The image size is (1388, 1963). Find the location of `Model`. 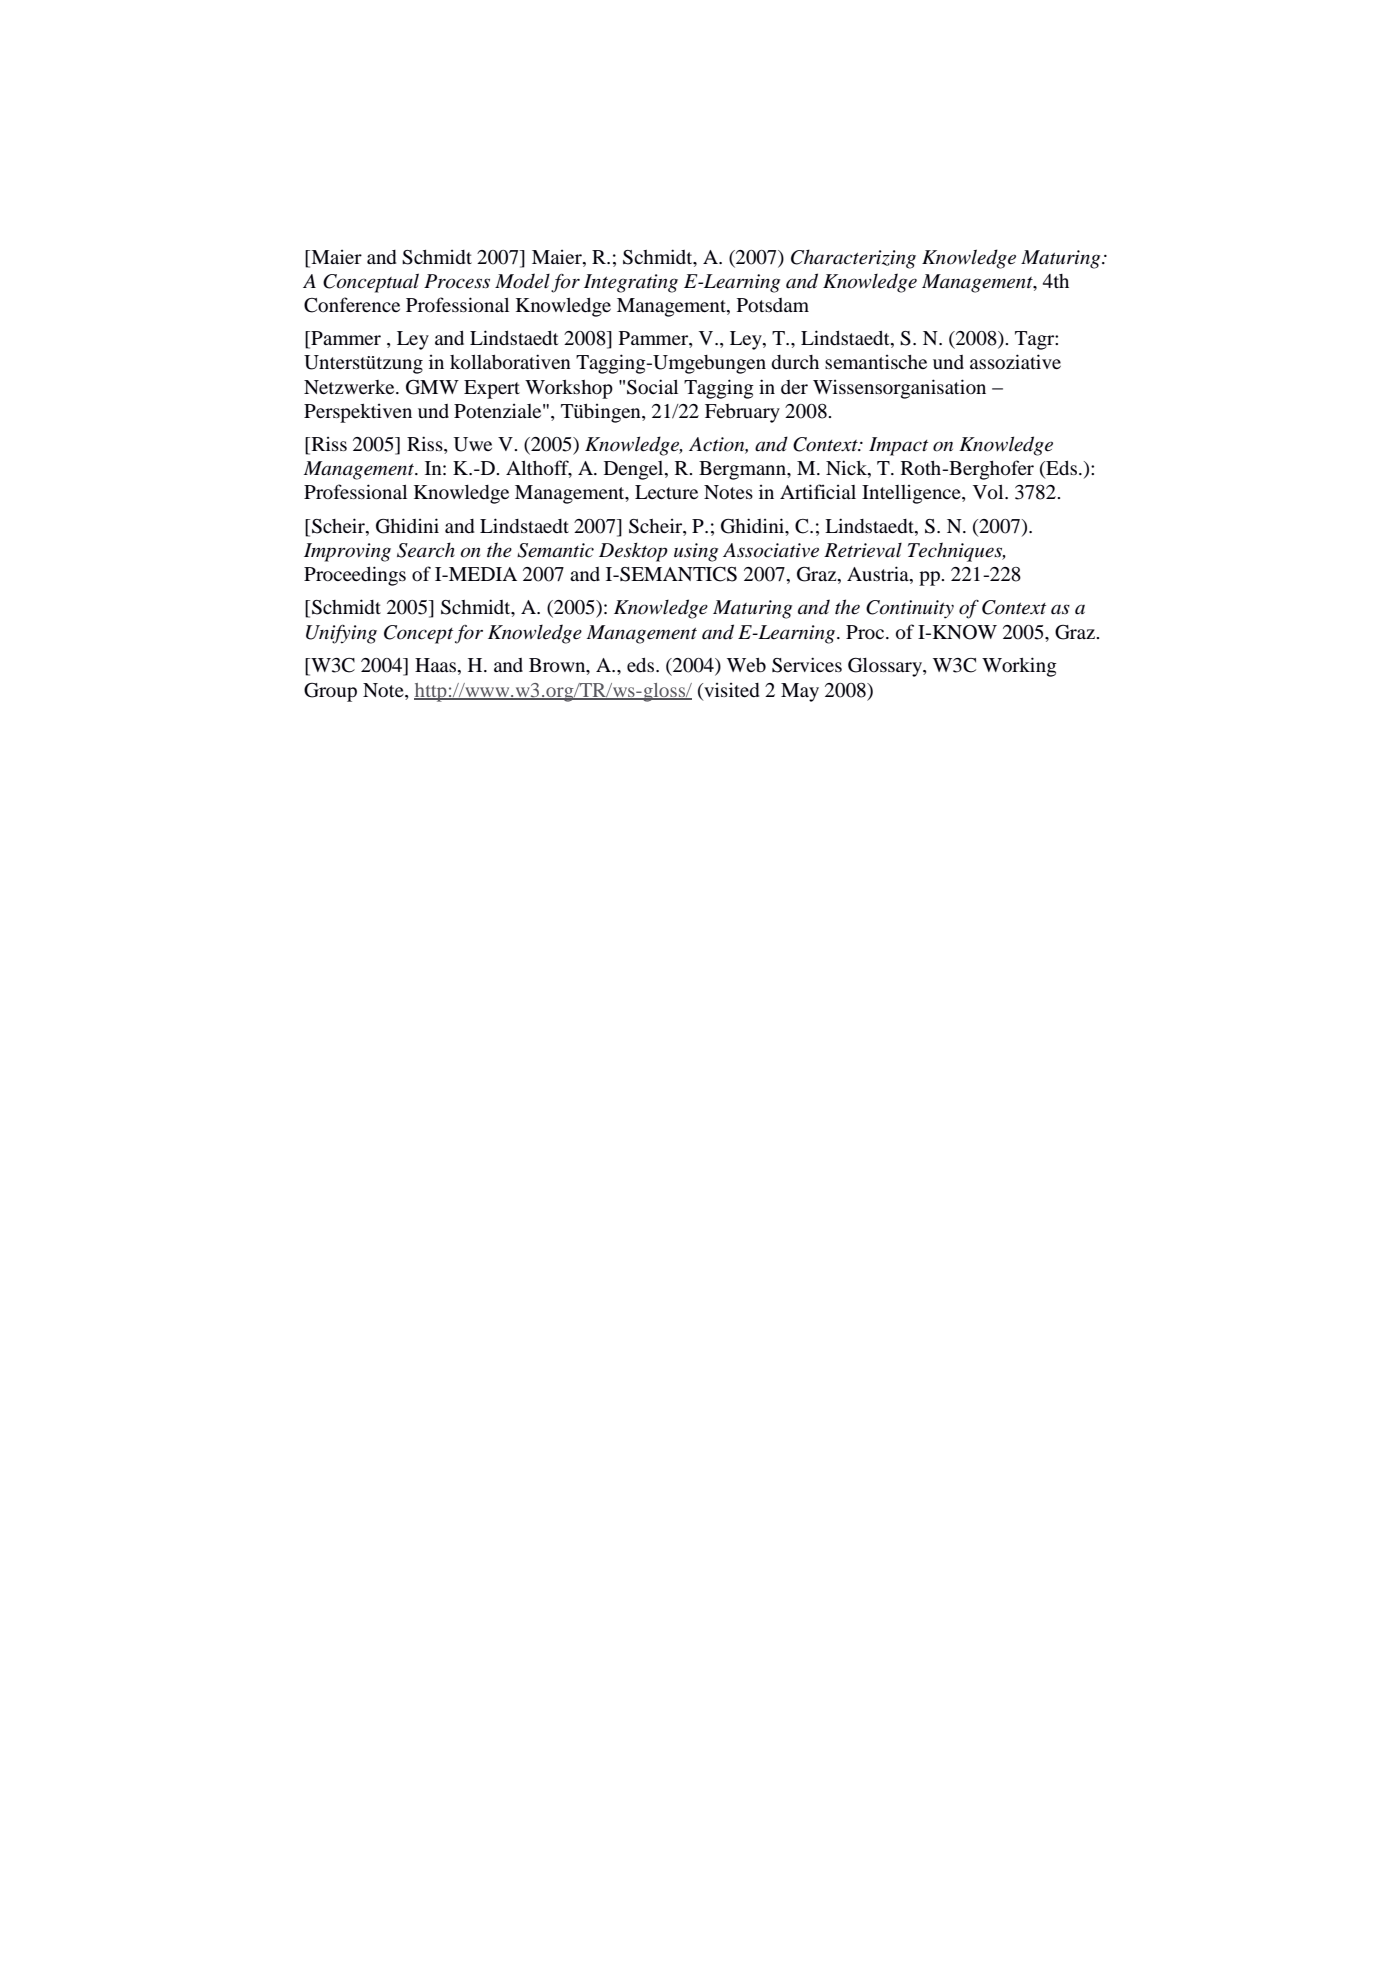

Model is located at coordinates (522, 281).
